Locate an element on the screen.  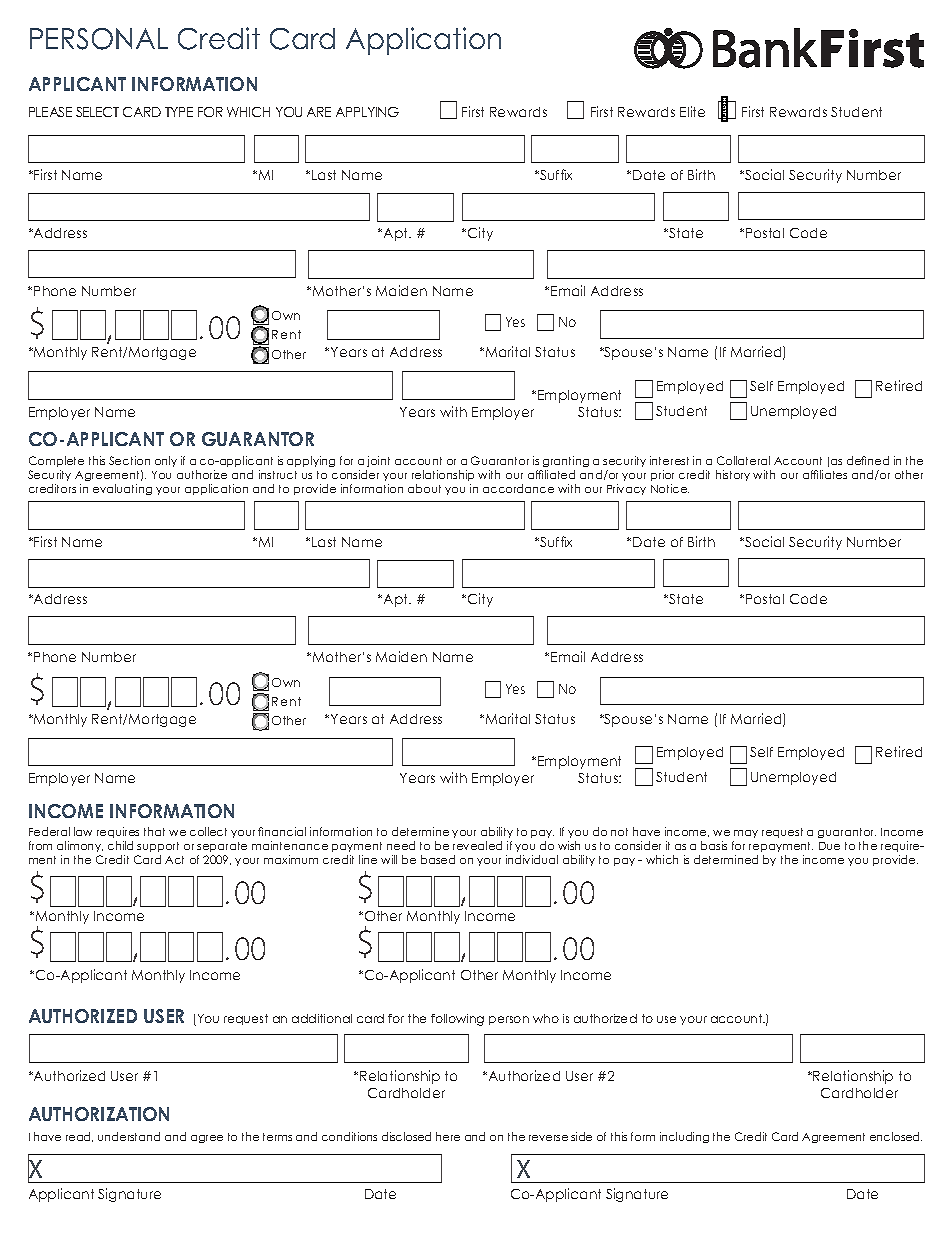
AUTHORIZATION is located at coordinates (99, 1114).
